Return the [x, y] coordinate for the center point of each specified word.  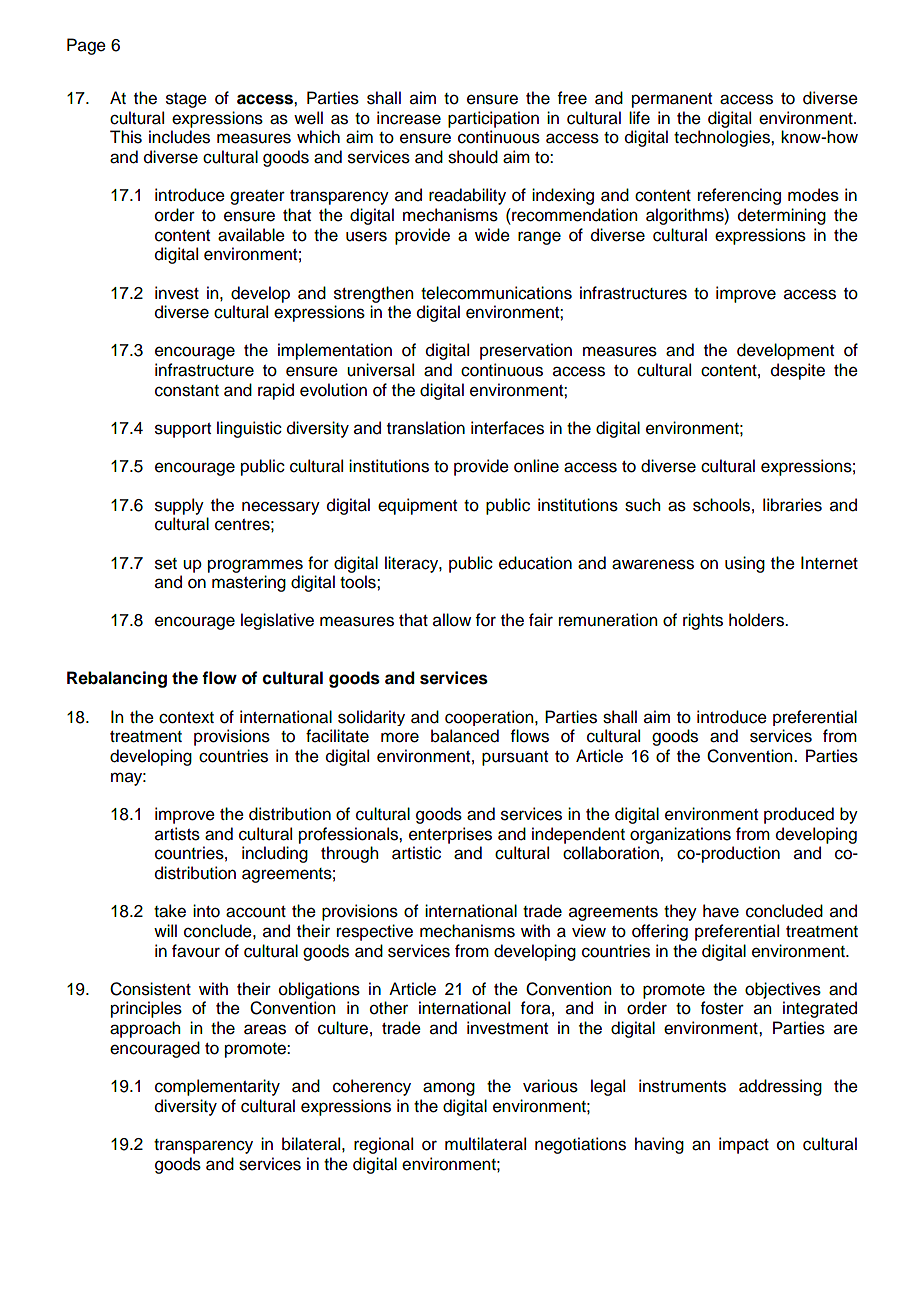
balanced [465, 736]
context [186, 718]
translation [426, 428]
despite [798, 371]
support [183, 430]
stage [186, 100]
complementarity [217, 1087]
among [449, 1089]
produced [799, 815]
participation [493, 119]
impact [744, 1145]
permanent [672, 100]
